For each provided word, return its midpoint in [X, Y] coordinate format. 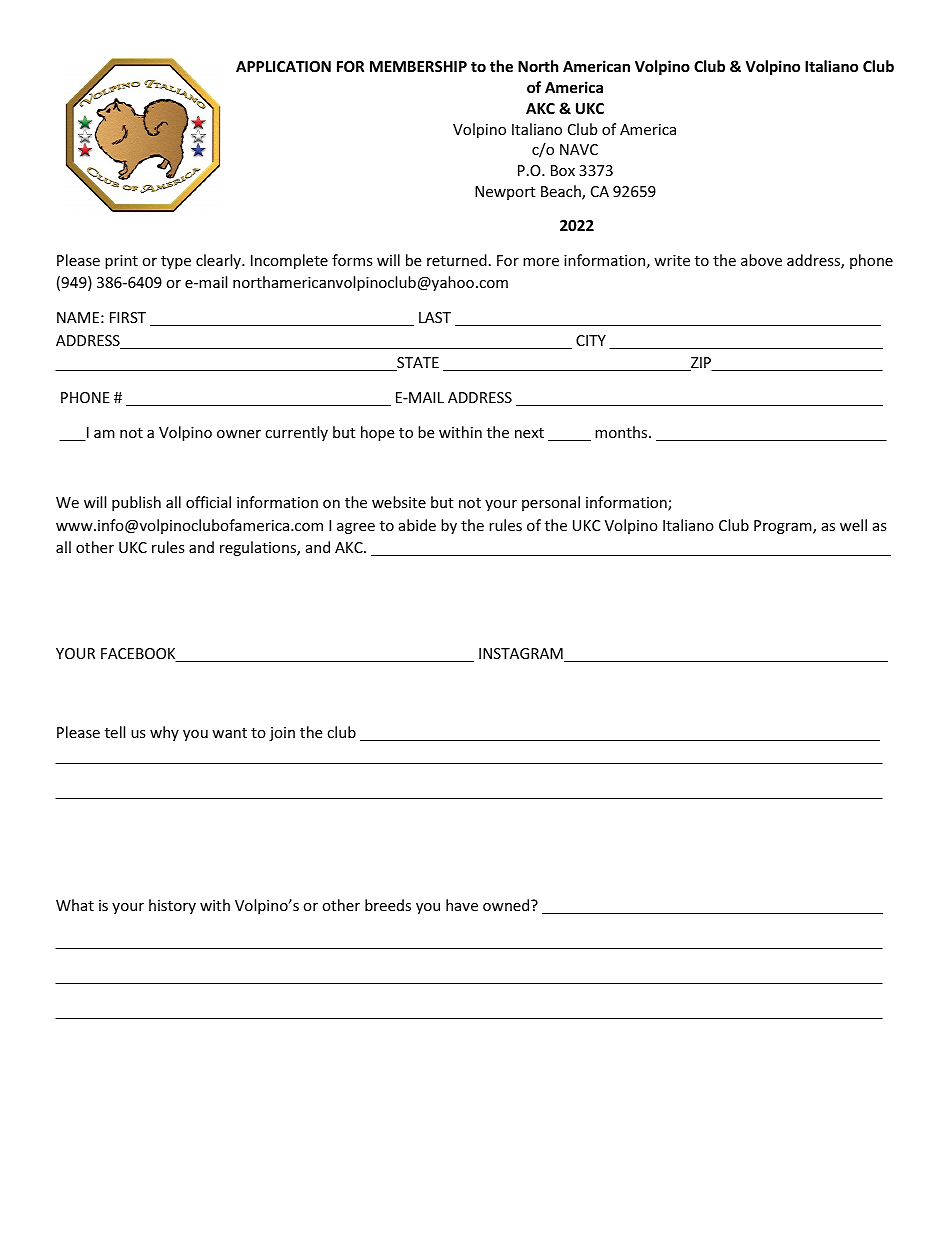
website [399, 502]
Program [784, 527]
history [172, 906]
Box [563, 170]
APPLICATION [283, 66]
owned [507, 905]
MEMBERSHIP [418, 66]
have [462, 905]
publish [136, 503]
